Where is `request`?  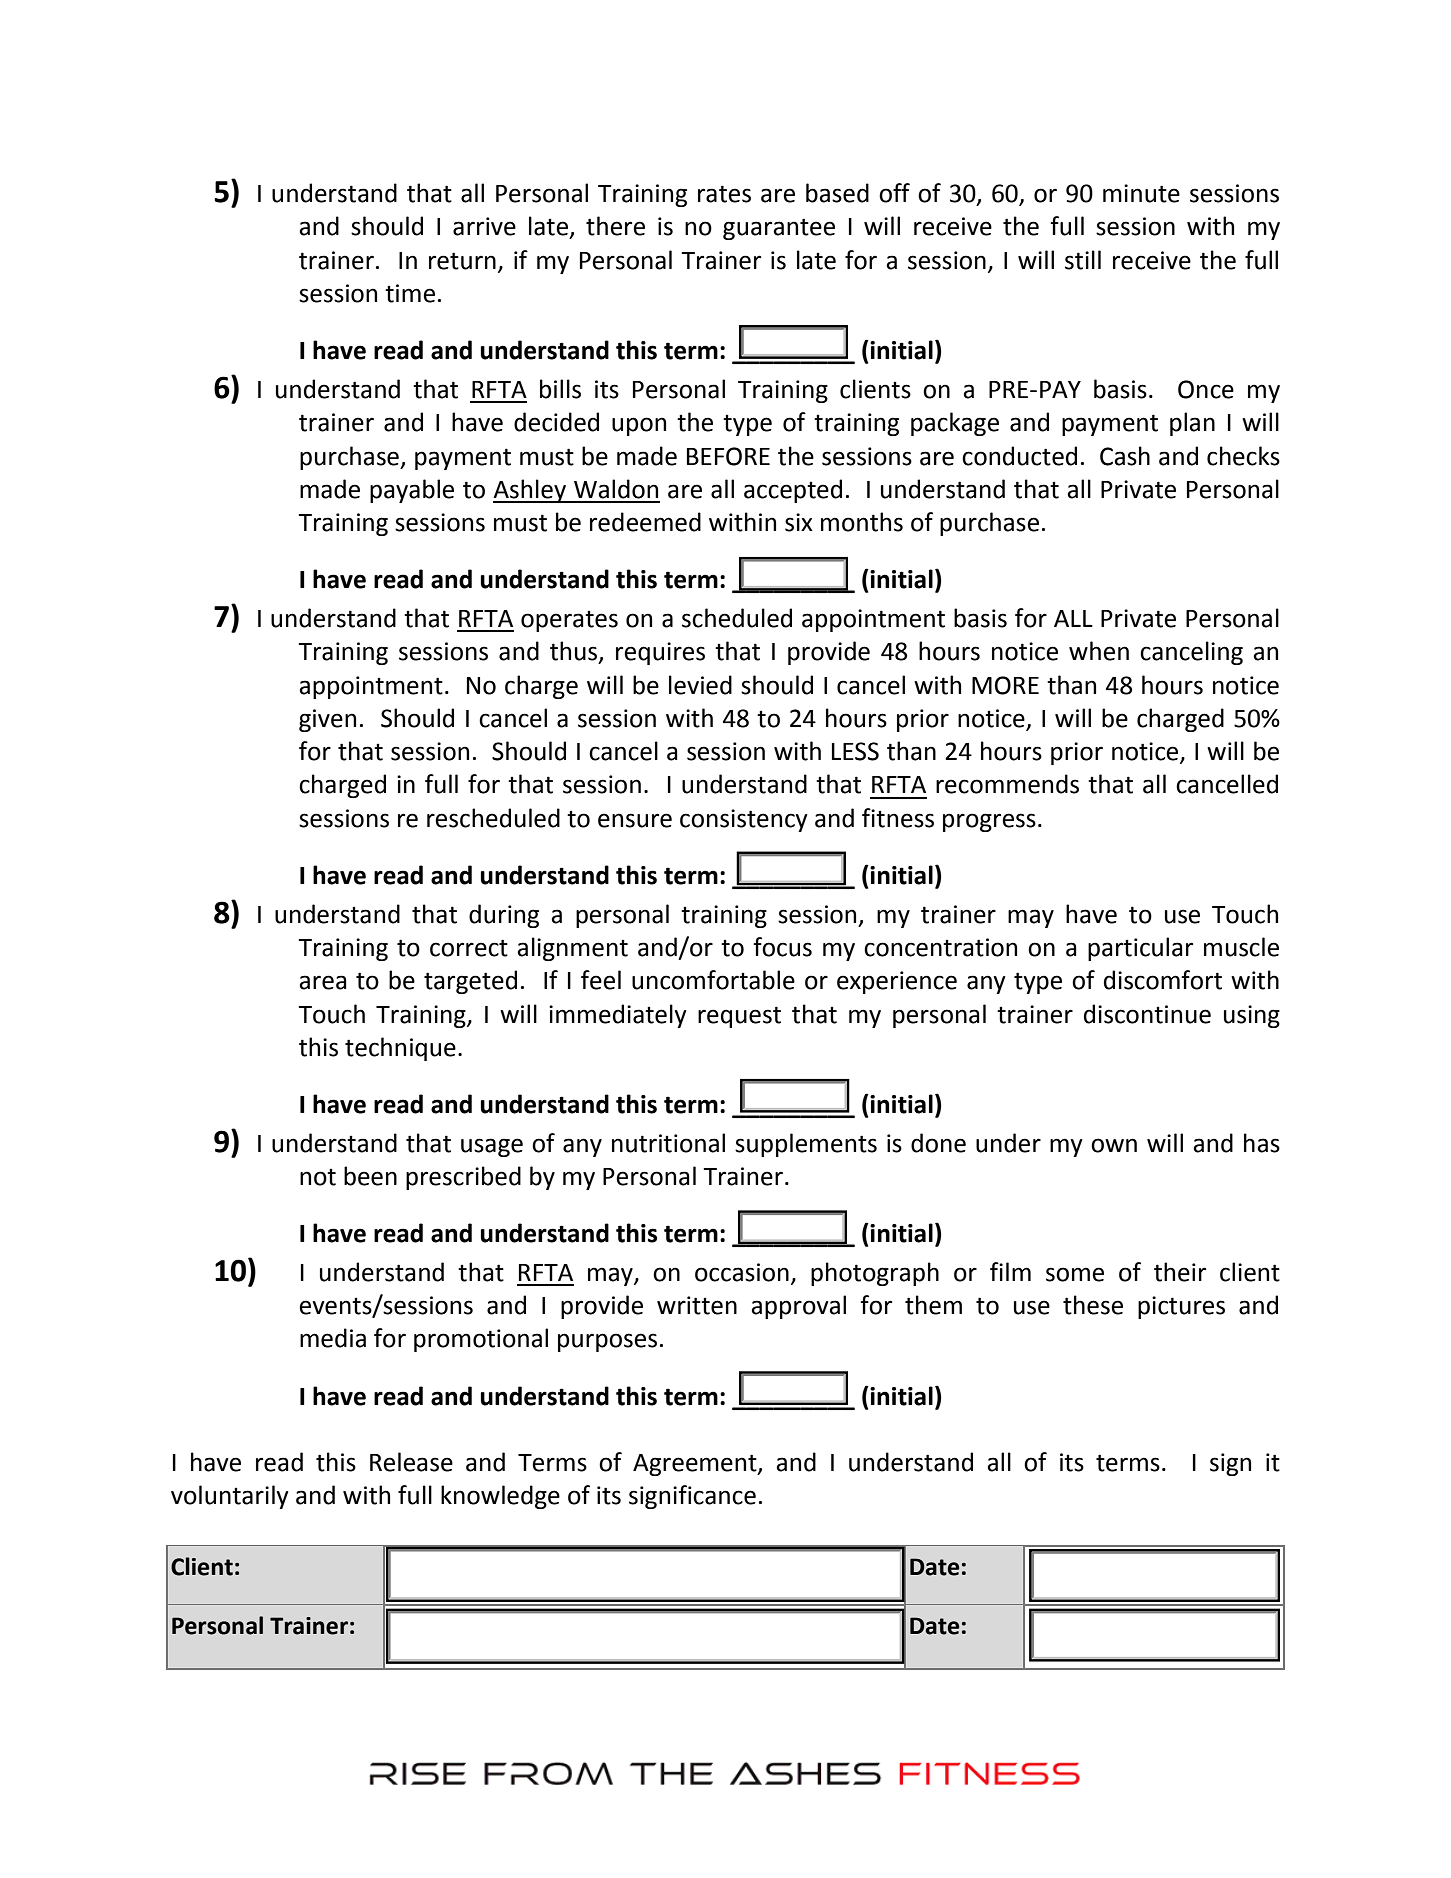
request is located at coordinates (739, 1017).
